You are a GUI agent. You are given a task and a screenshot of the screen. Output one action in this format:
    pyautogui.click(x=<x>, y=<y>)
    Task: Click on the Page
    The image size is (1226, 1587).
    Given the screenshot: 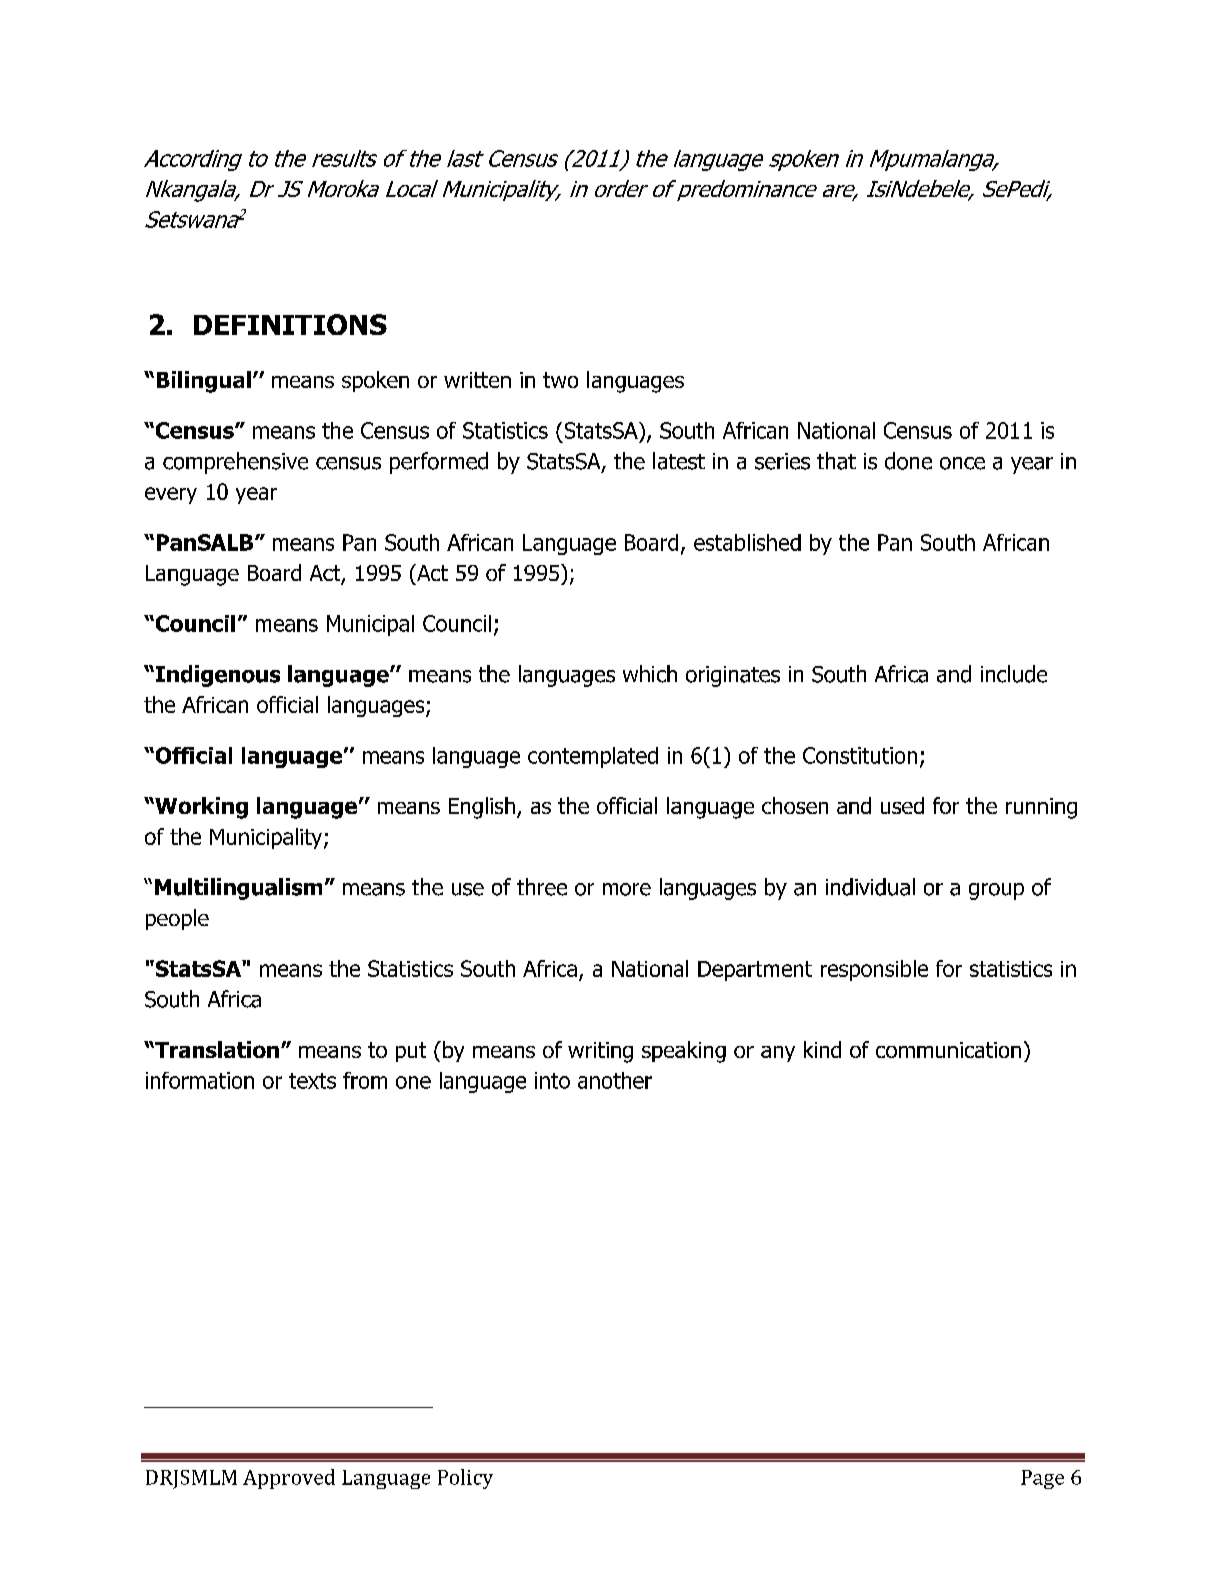 What is the action you would take?
    pyautogui.click(x=1042, y=1479)
